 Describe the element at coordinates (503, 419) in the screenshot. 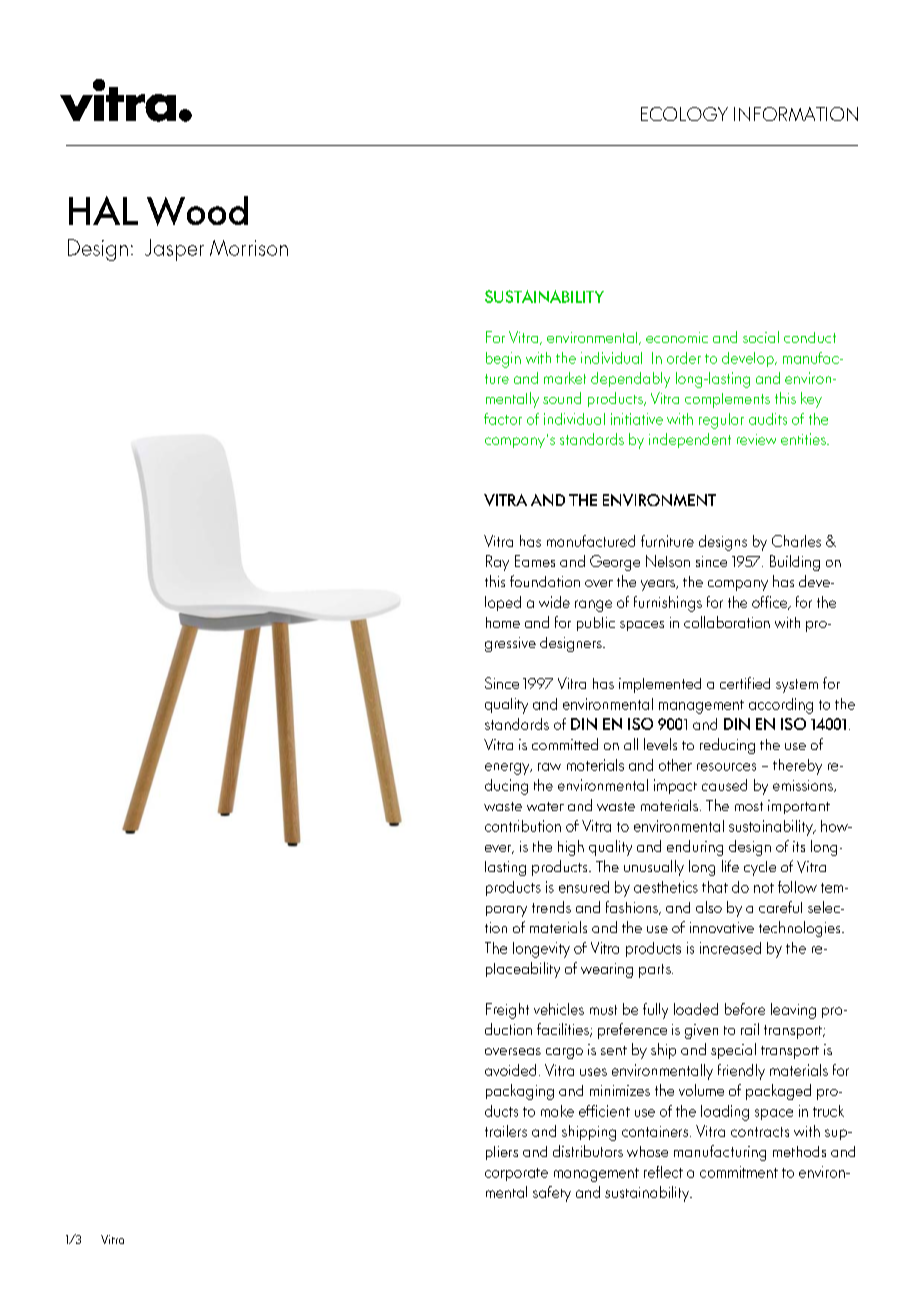

I see `factor` at that location.
